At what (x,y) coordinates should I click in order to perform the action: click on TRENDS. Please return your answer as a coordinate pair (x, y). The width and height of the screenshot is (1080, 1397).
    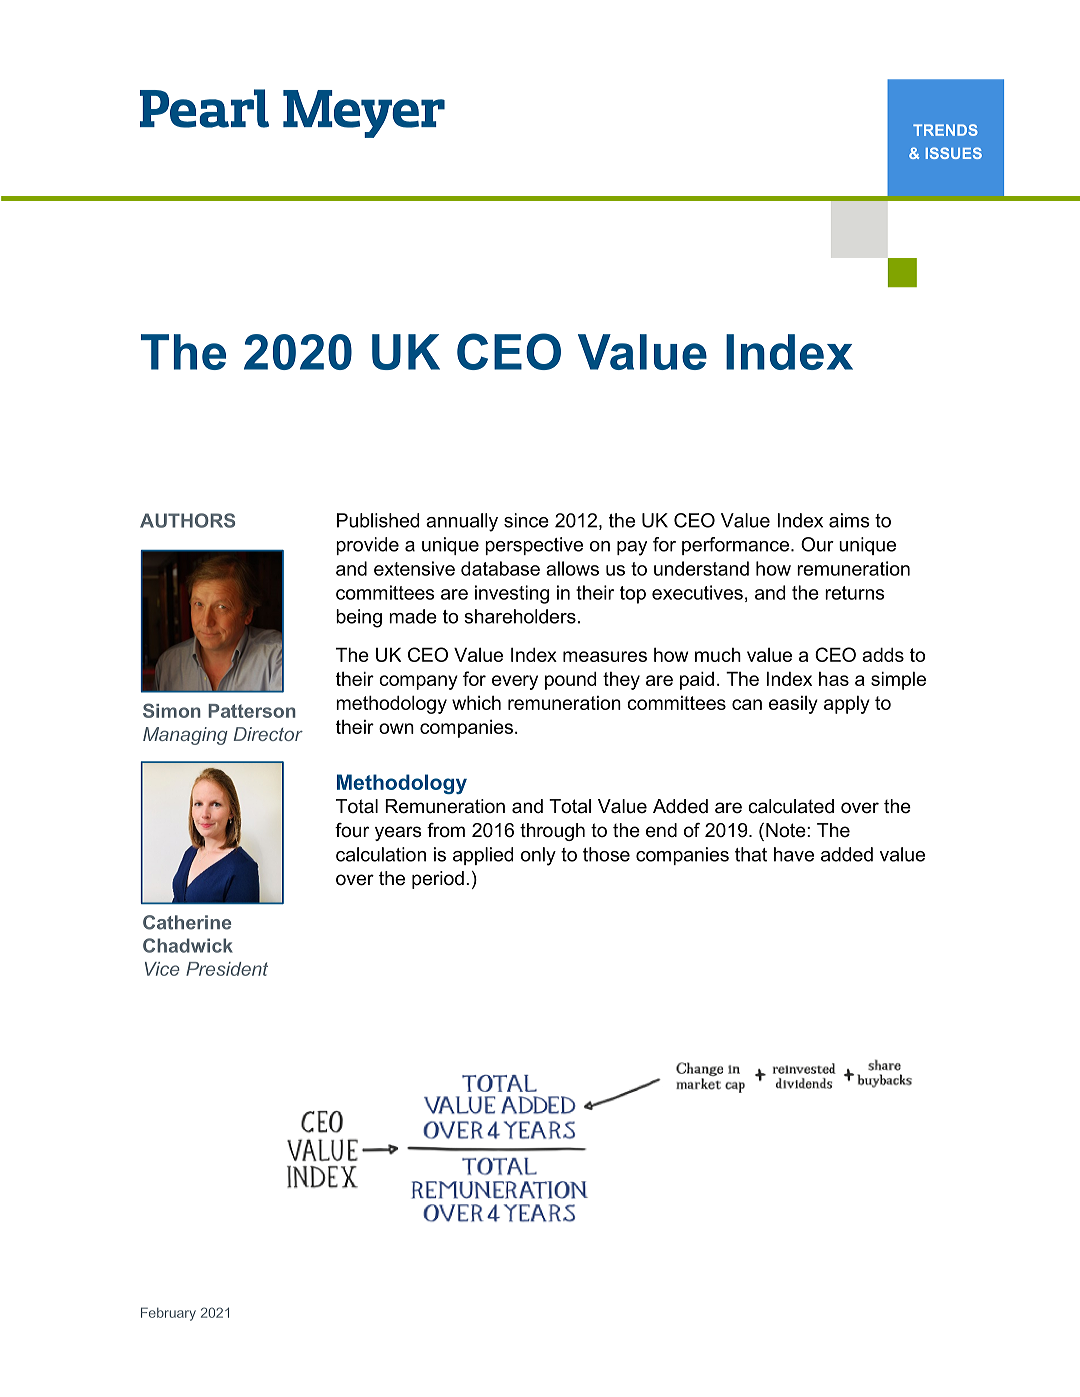
    Looking at the image, I should click on (945, 130).
